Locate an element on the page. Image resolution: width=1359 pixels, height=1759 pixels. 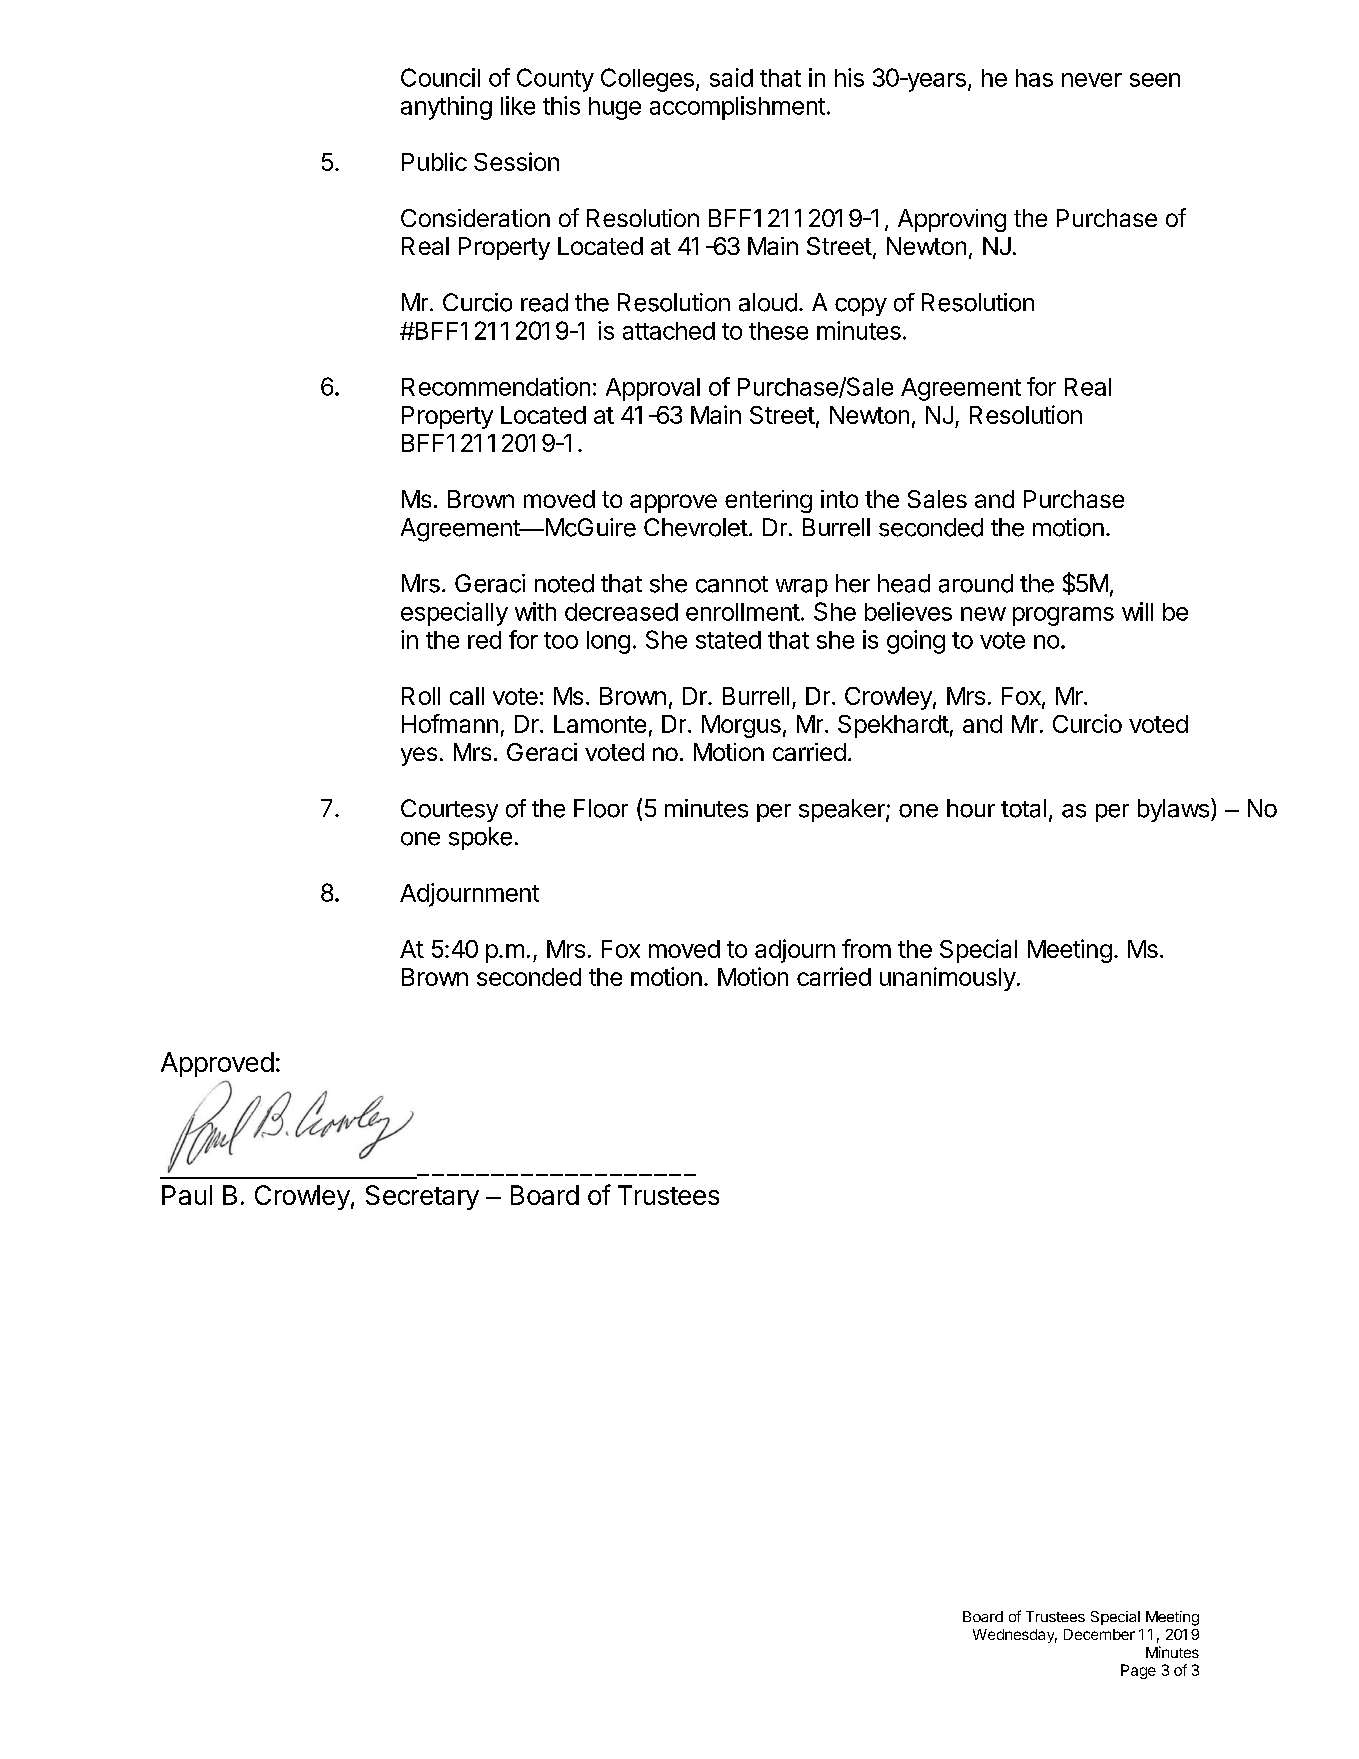
Recommendation is located at coordinates (496, 386).
